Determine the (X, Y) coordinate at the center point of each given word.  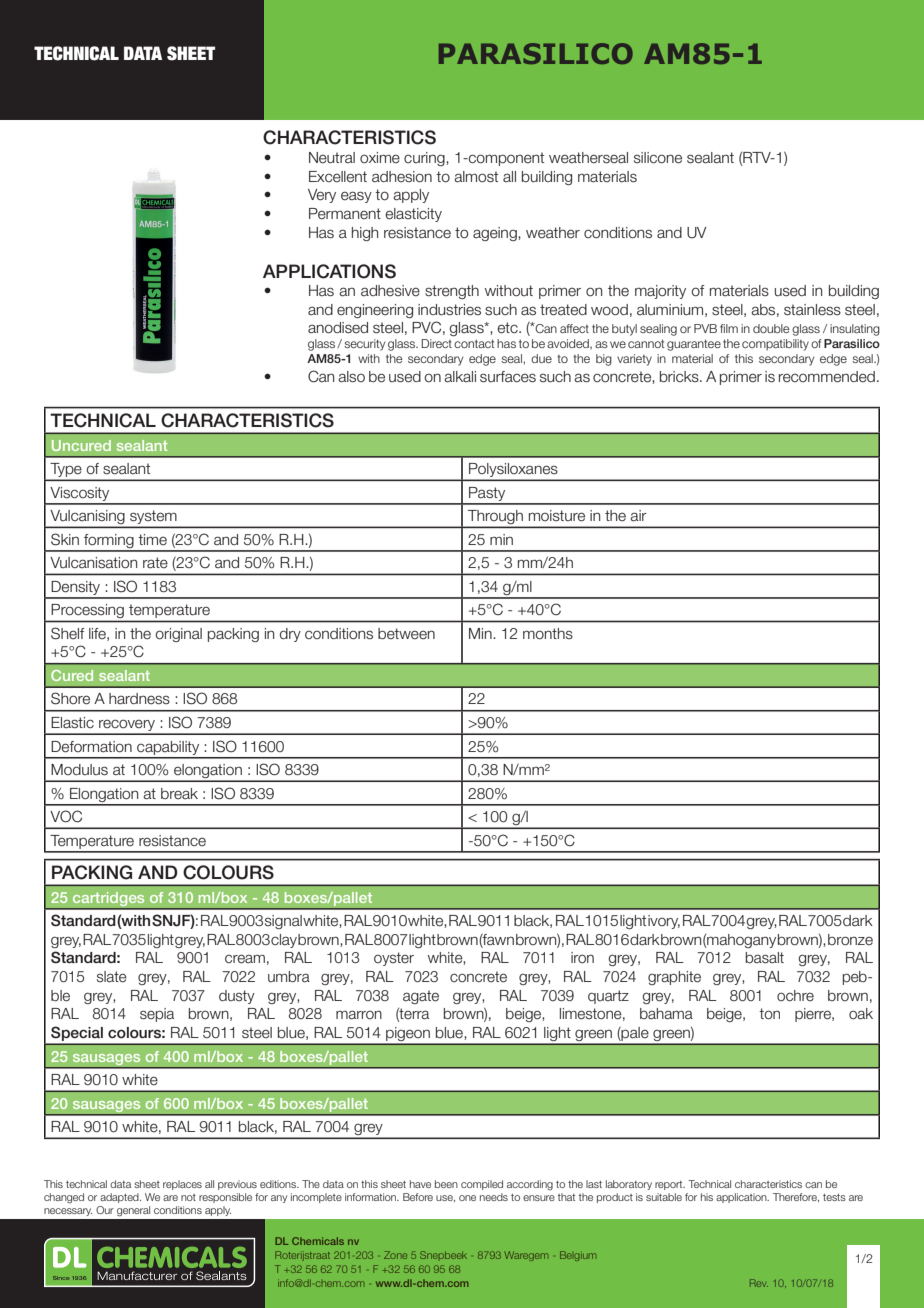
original (178, 635)
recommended (827, 377)
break (179, 794)
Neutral (332, 158)
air (638, 516)
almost (476, 177)
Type (66, 471)
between (406, 634)
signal (283, 922)
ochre (795, 996)
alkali (460, 377)
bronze (850, 940)
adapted (120, 1198)
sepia (157, 1015)
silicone (658, 158)
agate (421, 997)
